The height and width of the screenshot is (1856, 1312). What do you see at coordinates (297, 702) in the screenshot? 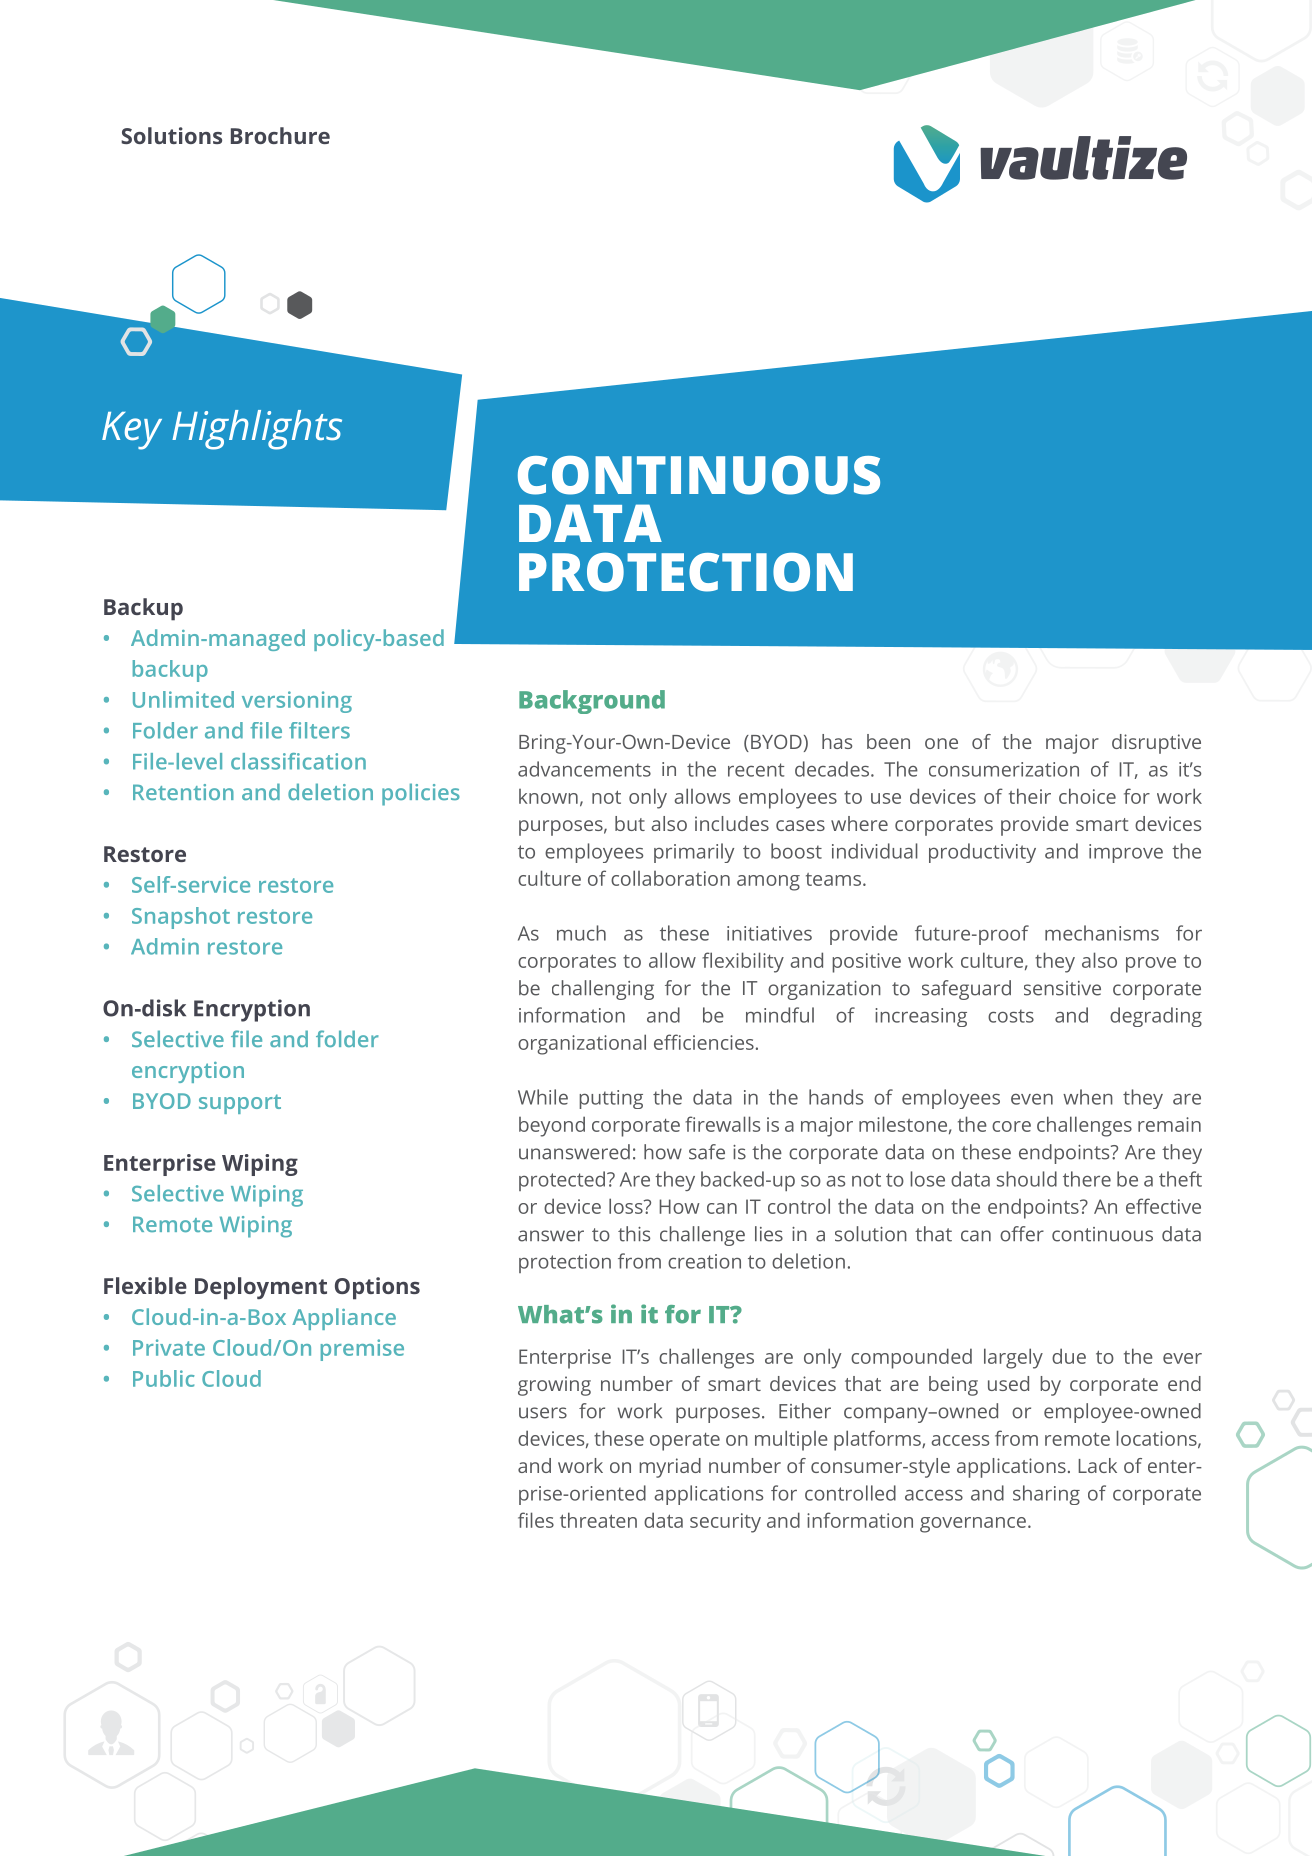
I see `versioning` at bounding box center [297, 702].
